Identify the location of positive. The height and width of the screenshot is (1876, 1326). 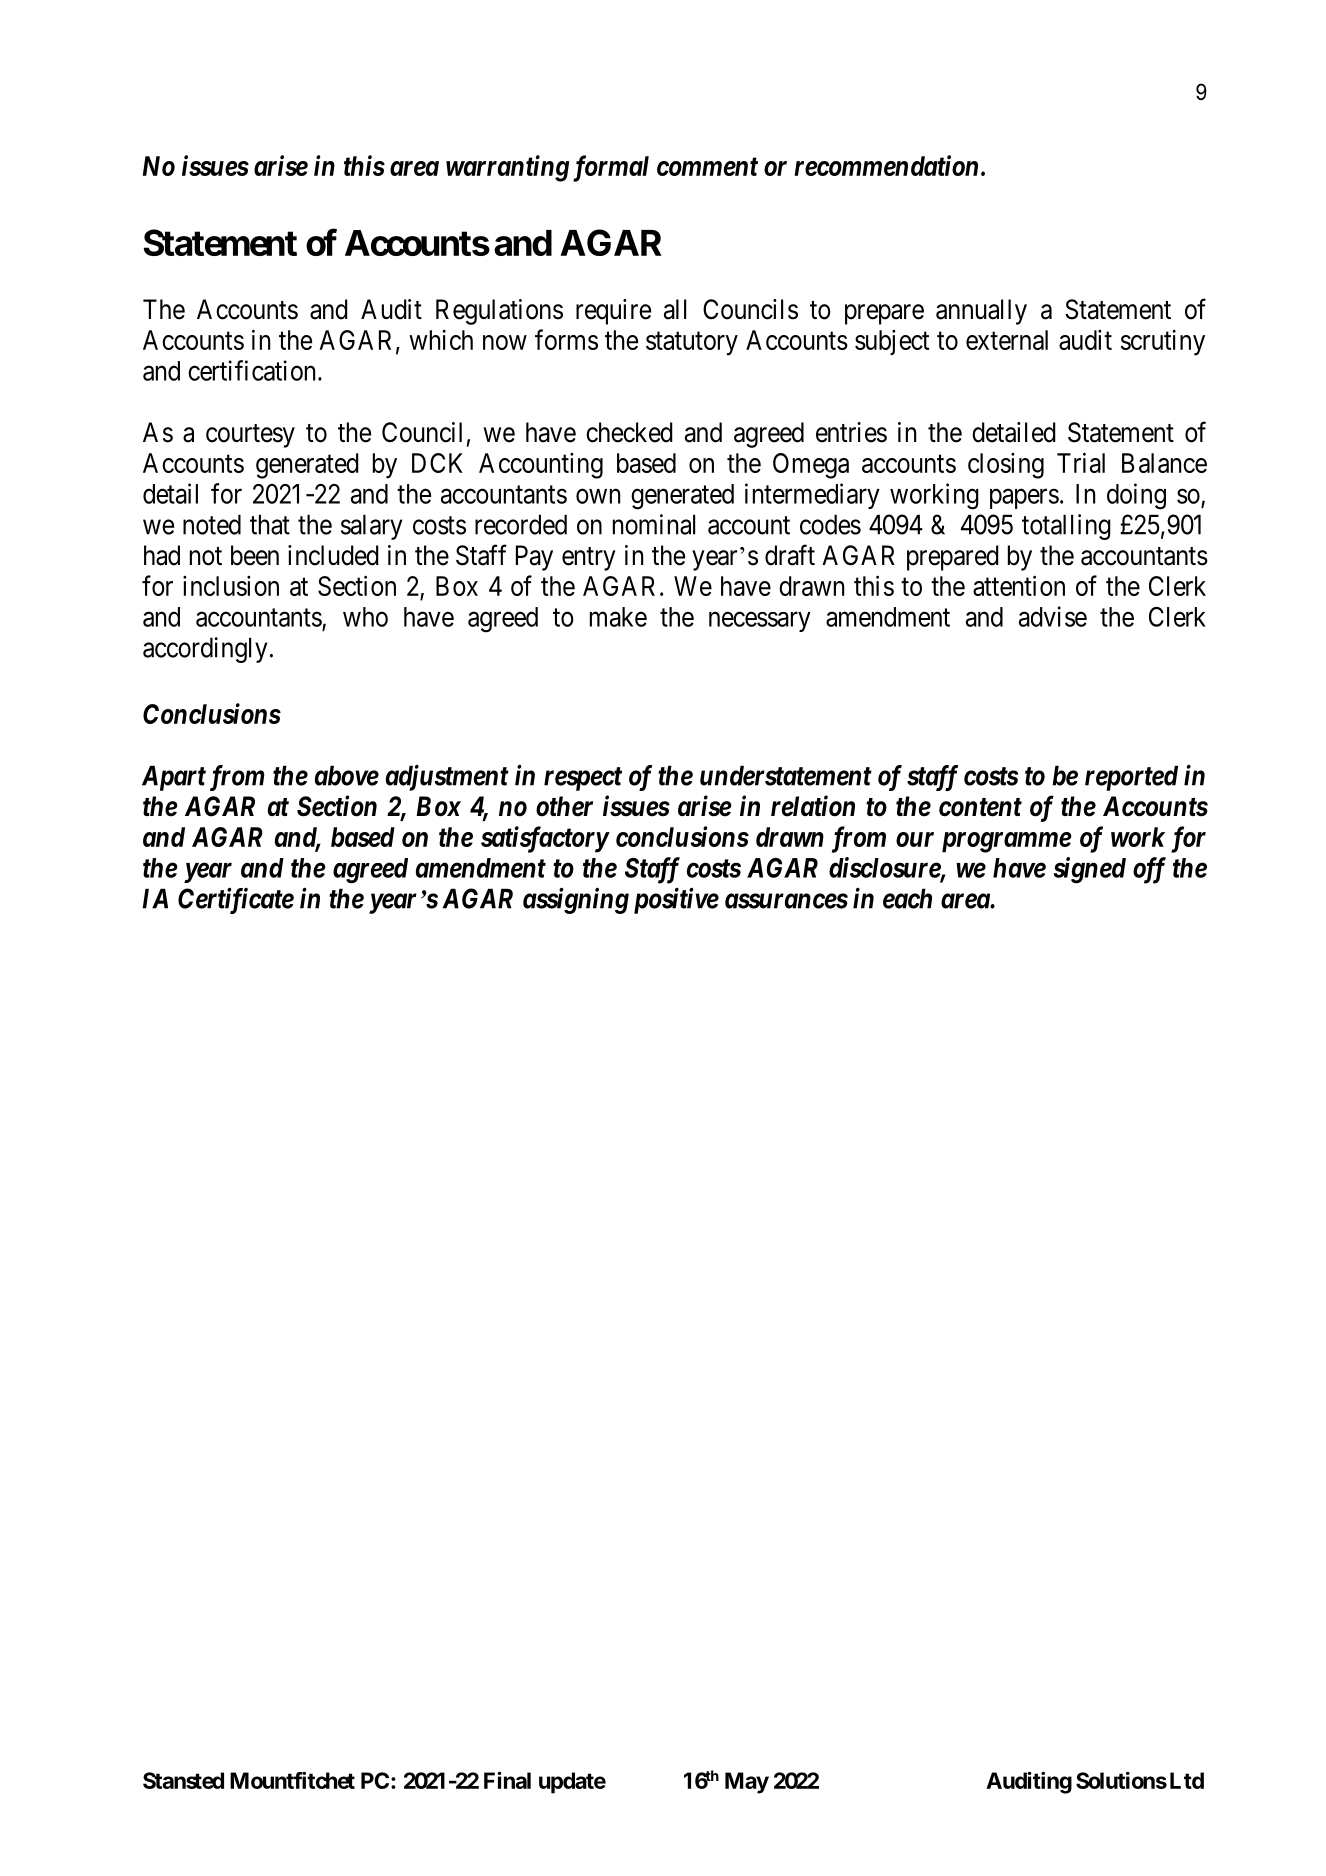
(676, 901).
